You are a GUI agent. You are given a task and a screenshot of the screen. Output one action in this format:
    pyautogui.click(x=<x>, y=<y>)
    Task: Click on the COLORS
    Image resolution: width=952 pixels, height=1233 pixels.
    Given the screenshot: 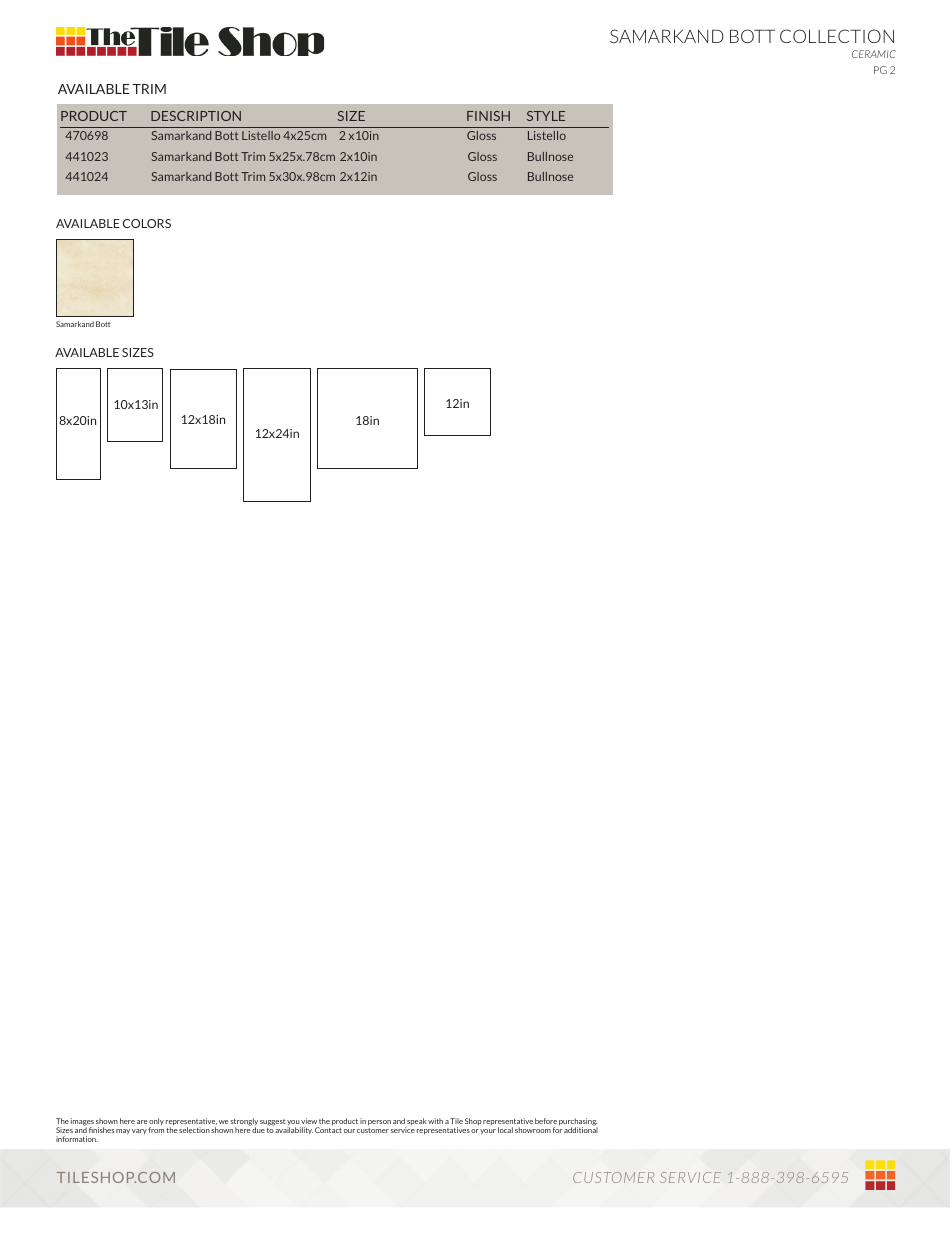 What is the action you would take?
    pyautogui.click(x=147, y=223)
